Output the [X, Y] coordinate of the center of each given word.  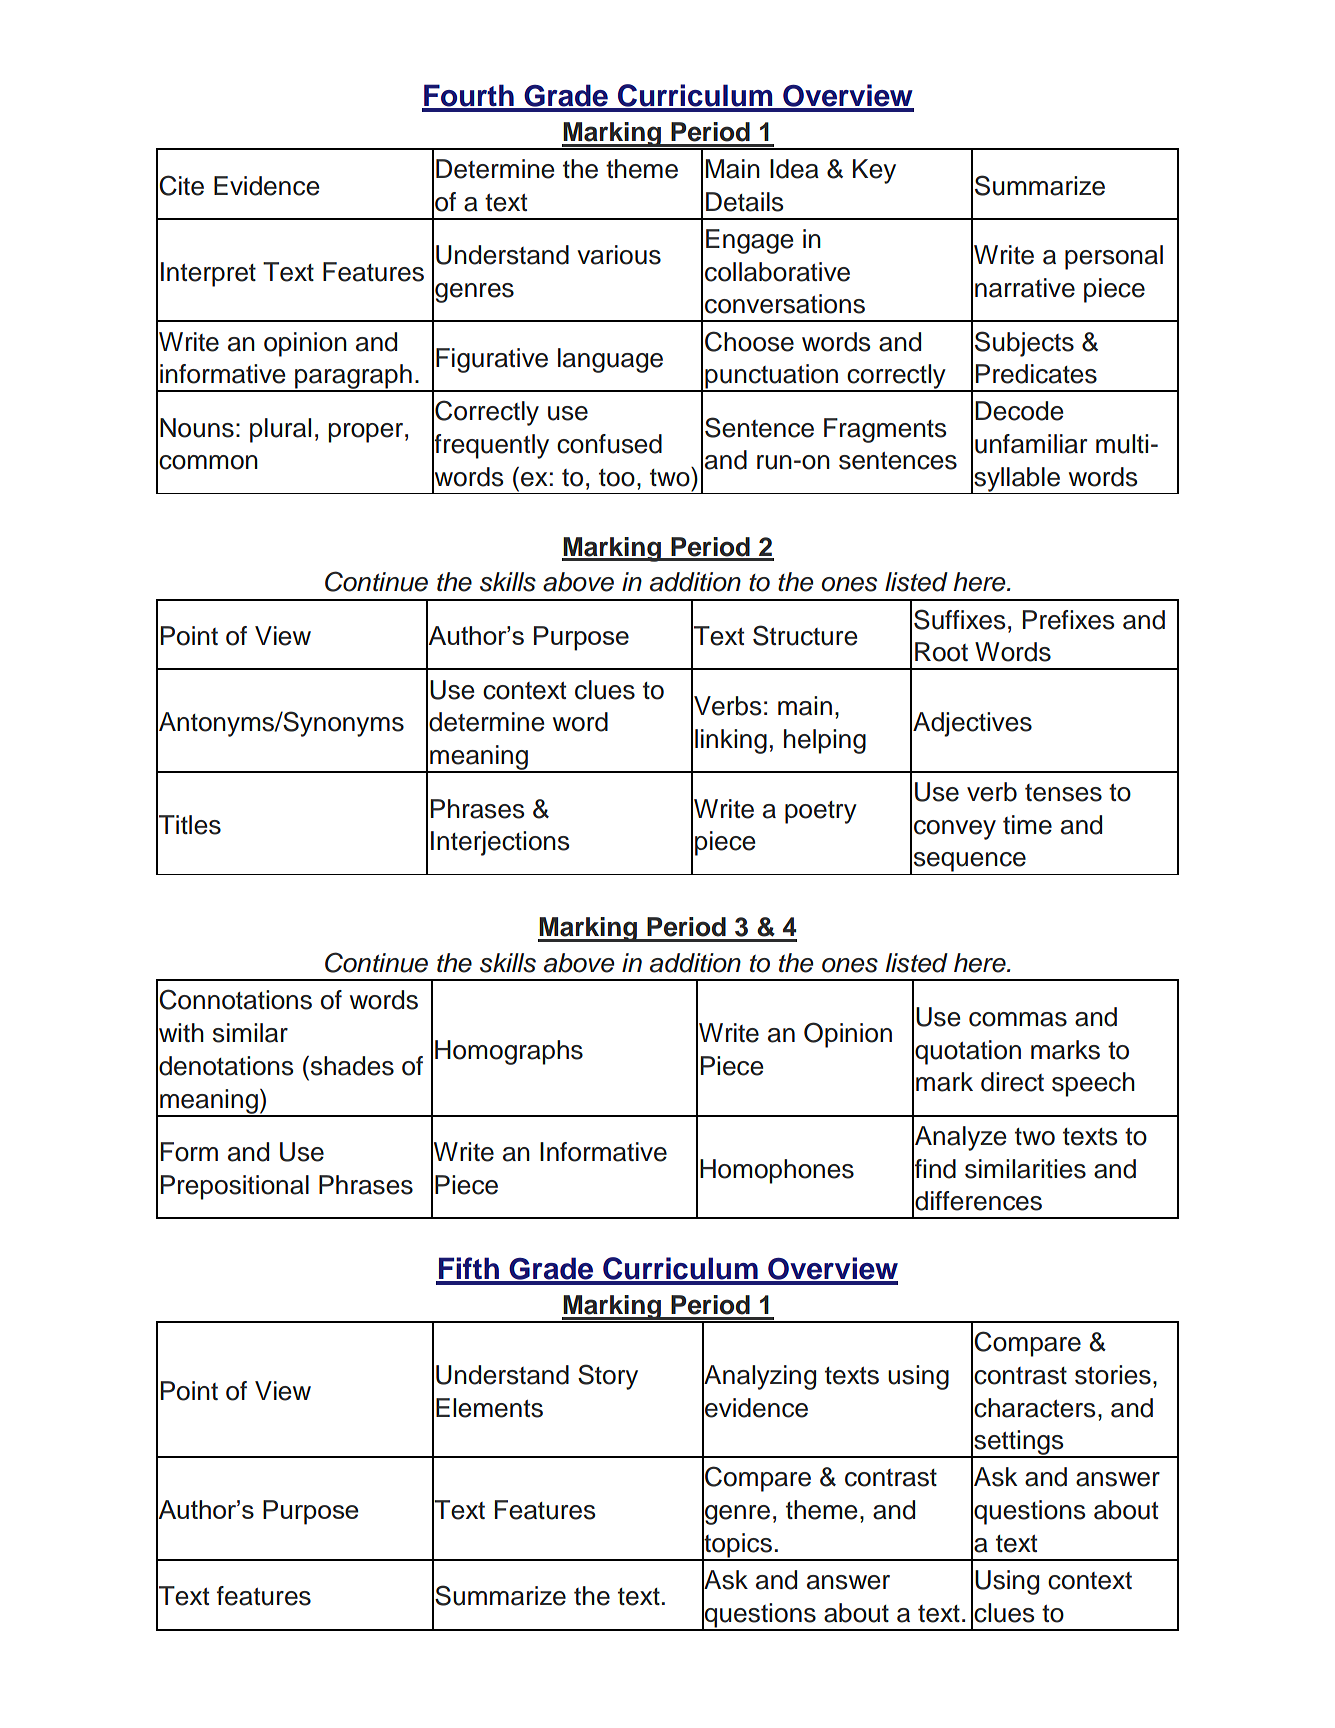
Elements [489, 1408]
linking [731, 741]
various [619, 255]
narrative [1025, 288]
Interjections [500, 843]
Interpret [208, 274]
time [1027, 825]
